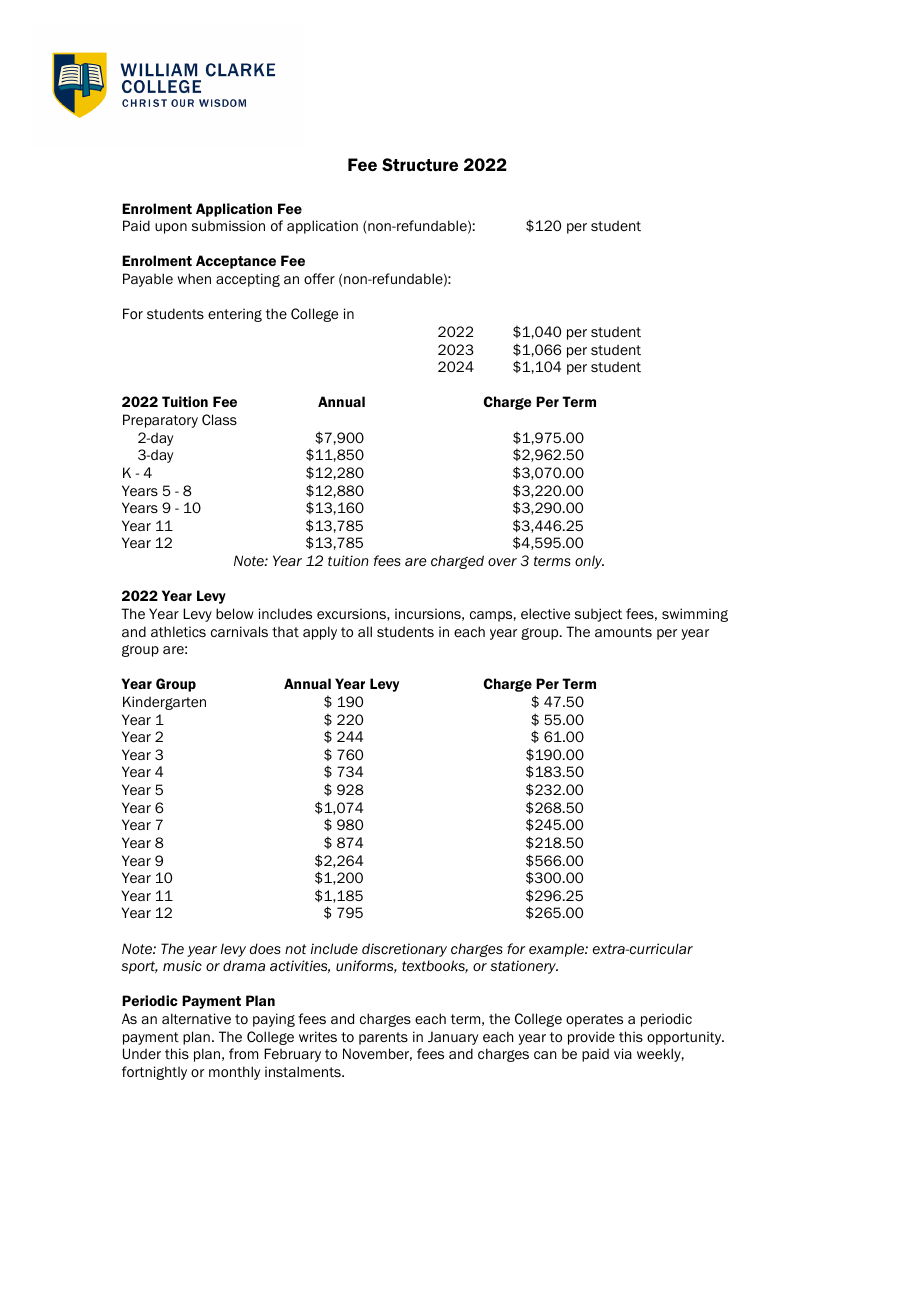 This document has height=1308, width=924. I want to click on all, so click(365, 631).
